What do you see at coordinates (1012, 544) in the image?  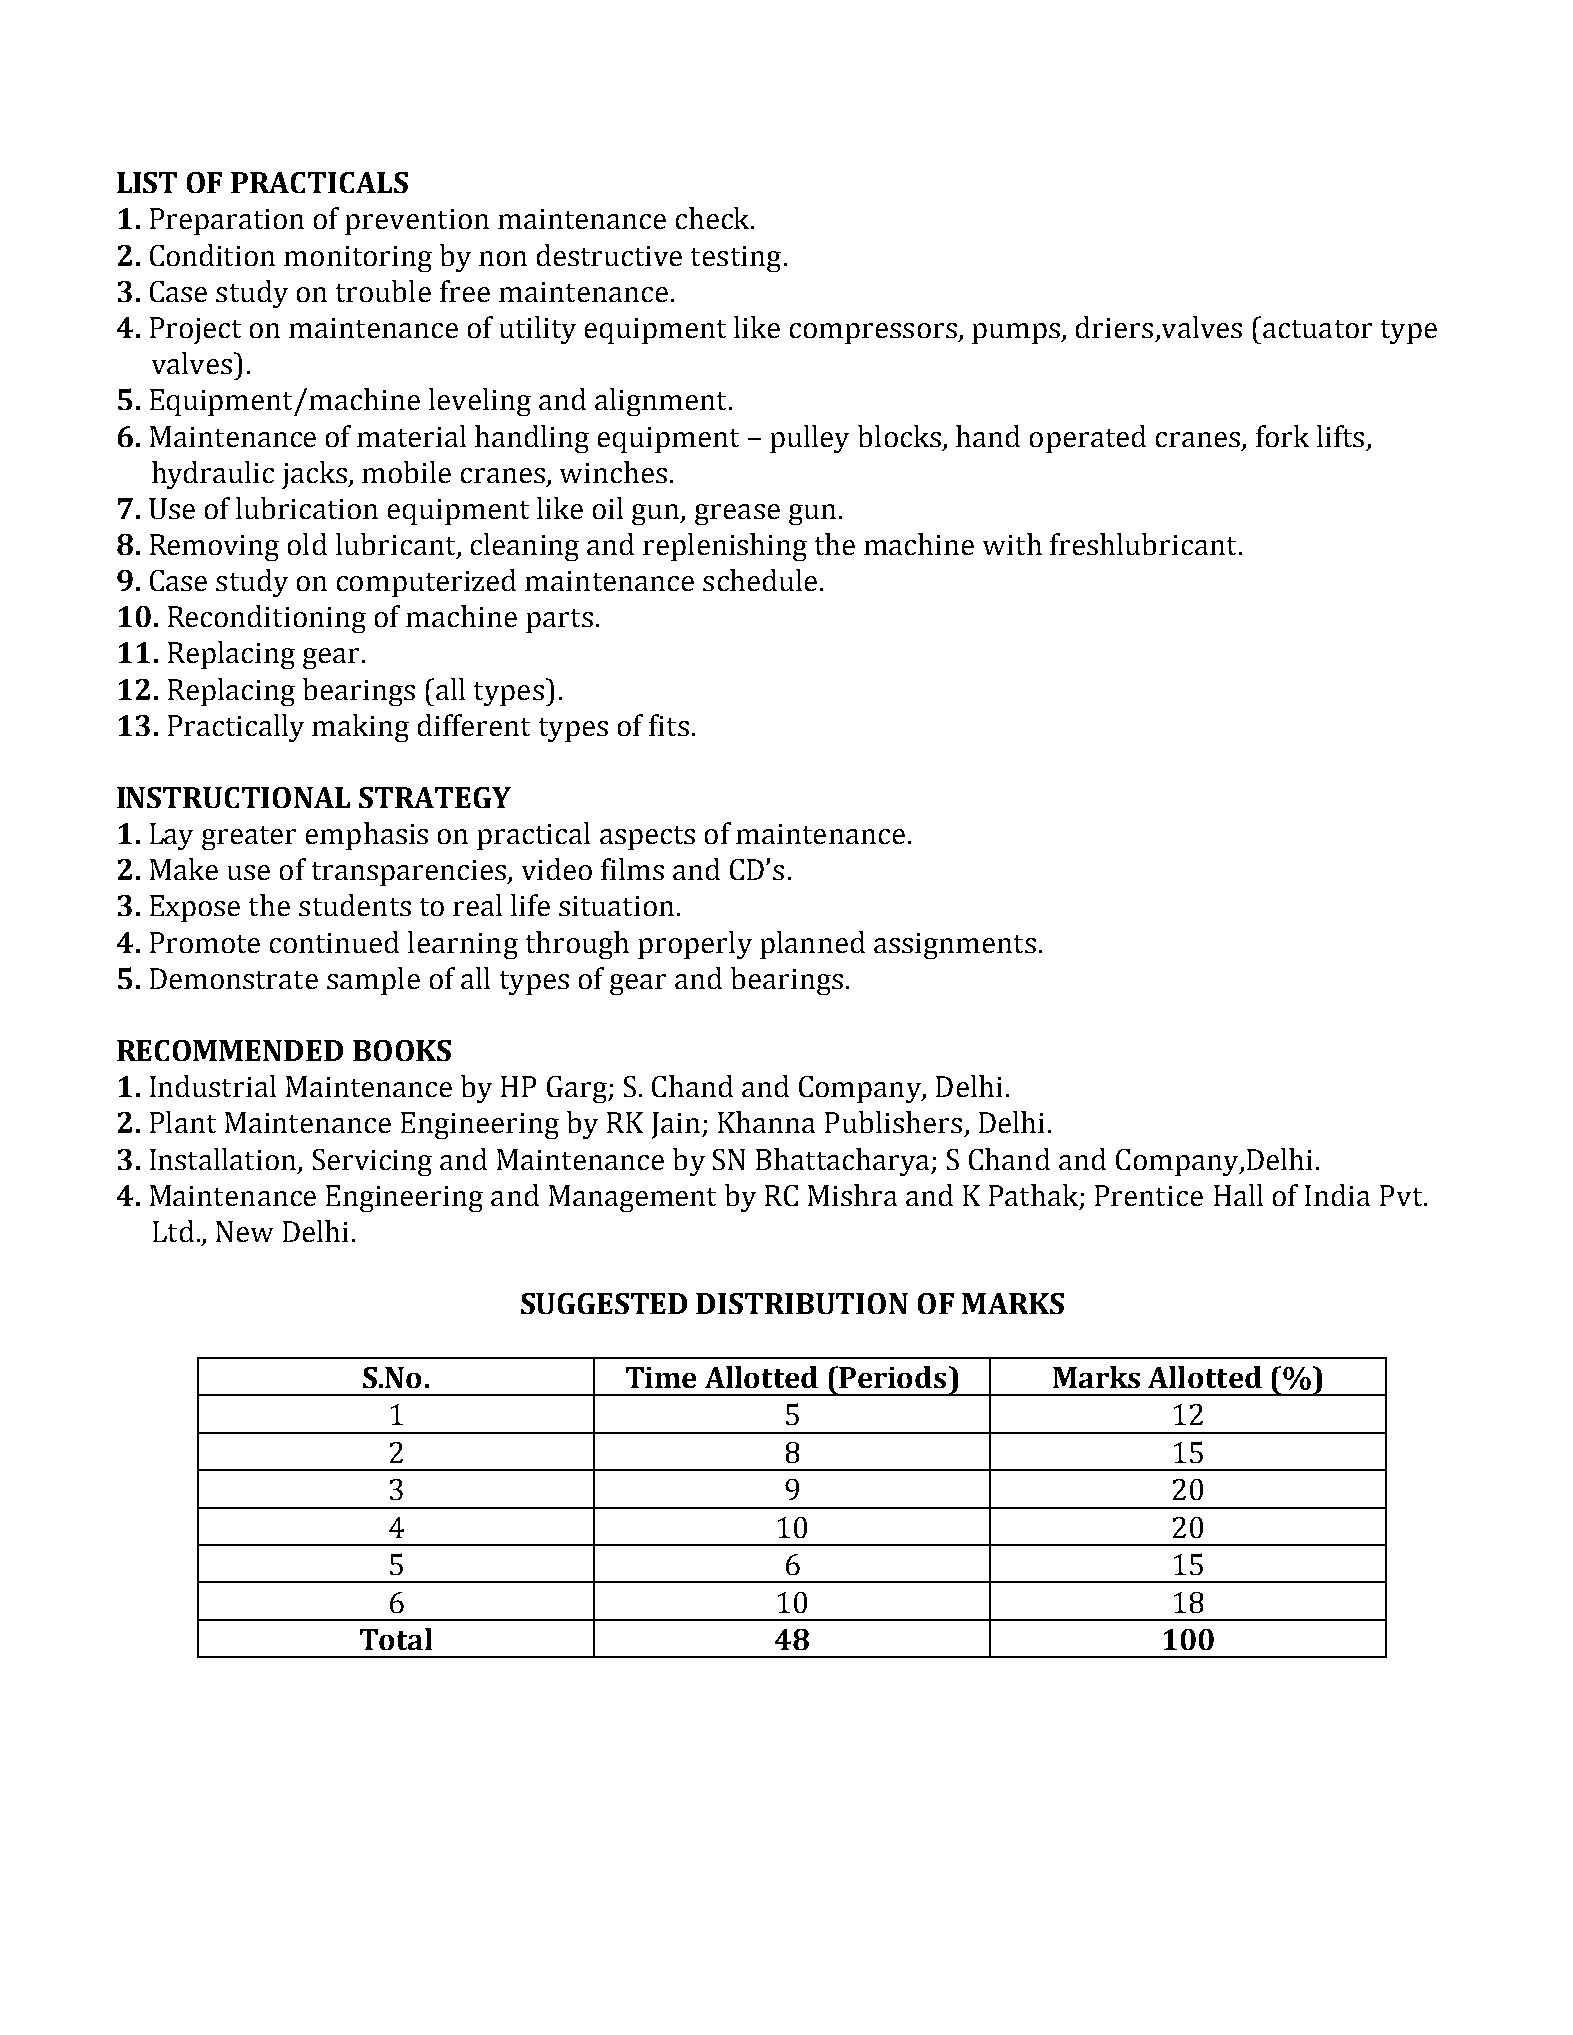 I see `with` at bounding box center [1012, 544].
